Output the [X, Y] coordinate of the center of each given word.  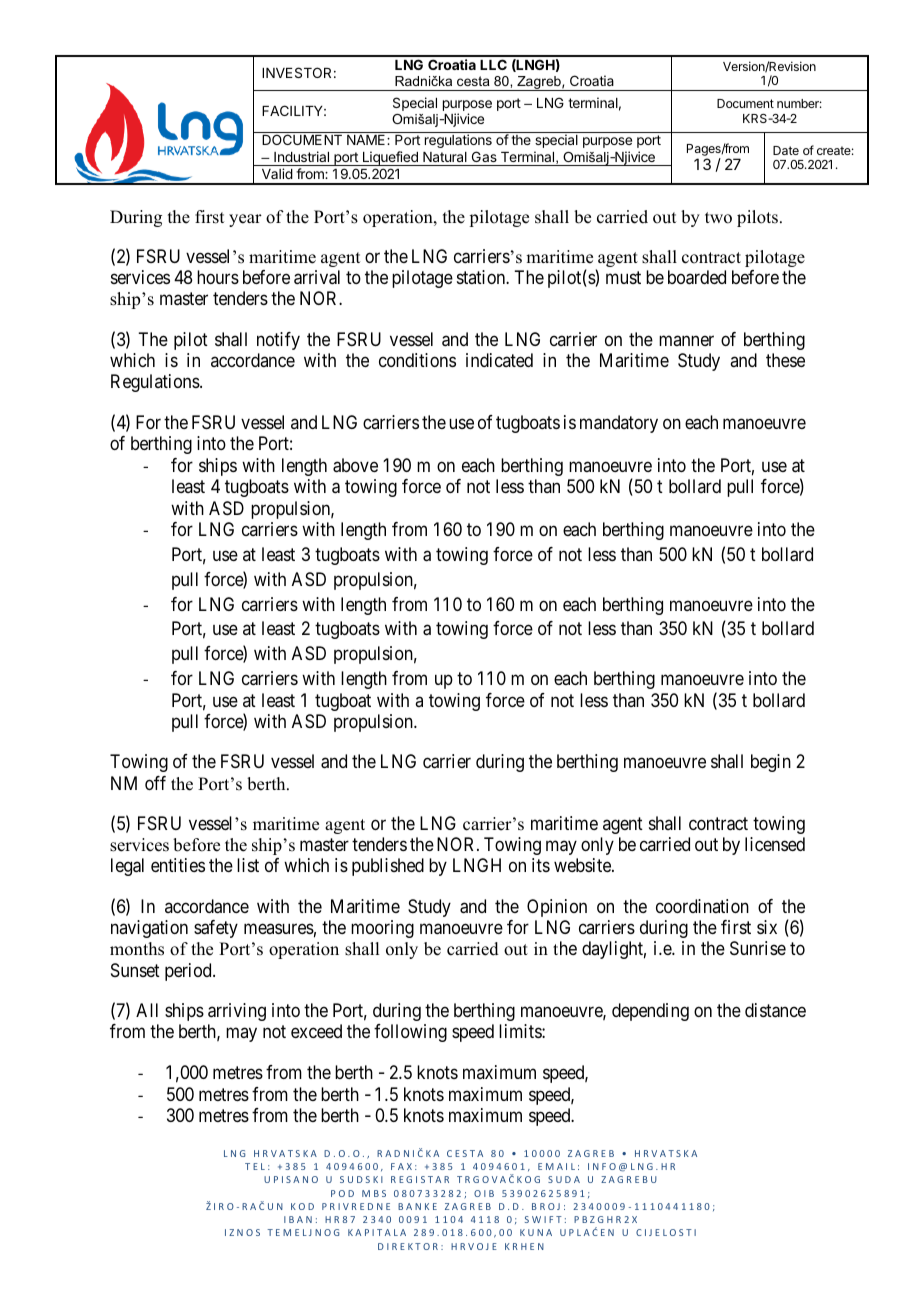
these [785, 360]
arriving [237, 1012]
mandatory [619, 424]
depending [650, 1012]
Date [786, 150]
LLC [493, 64]
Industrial [301, 156]
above [355, 465]
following [410, 1033]
